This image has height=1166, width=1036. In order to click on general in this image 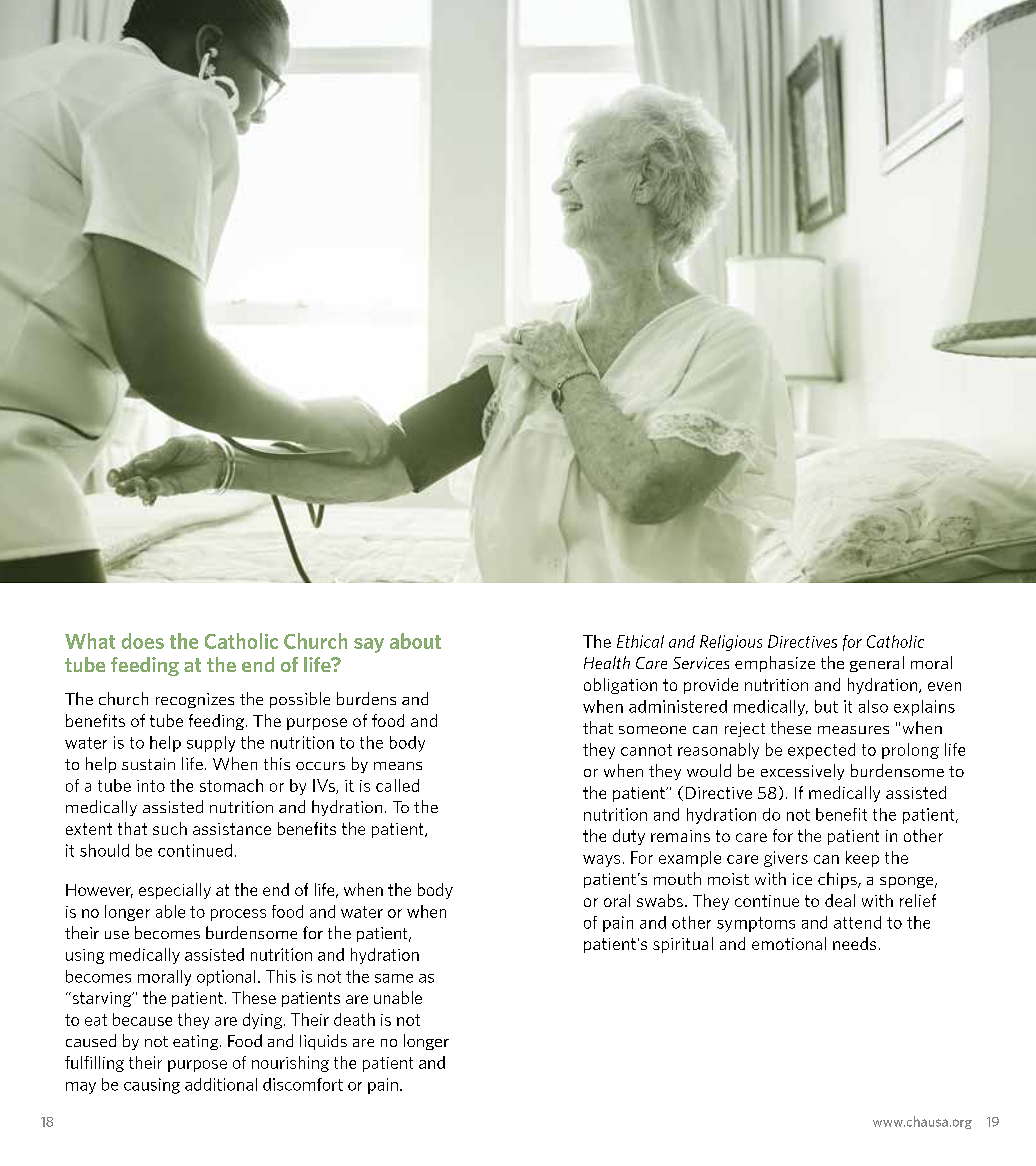, I will do `click(877, 664)`.
